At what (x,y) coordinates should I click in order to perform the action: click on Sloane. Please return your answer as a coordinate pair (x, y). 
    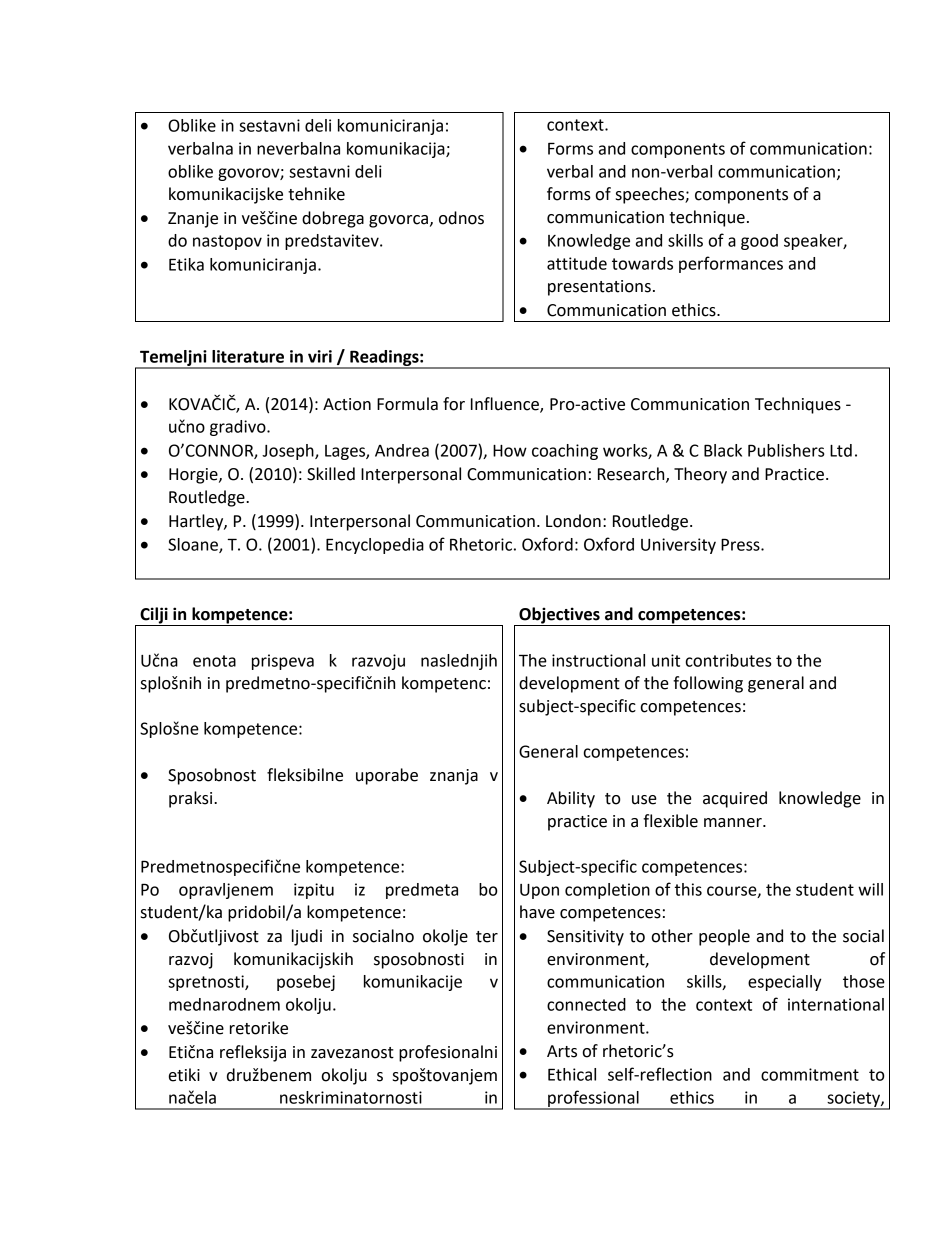
    Looking at the image, I should click on (194, 545).
